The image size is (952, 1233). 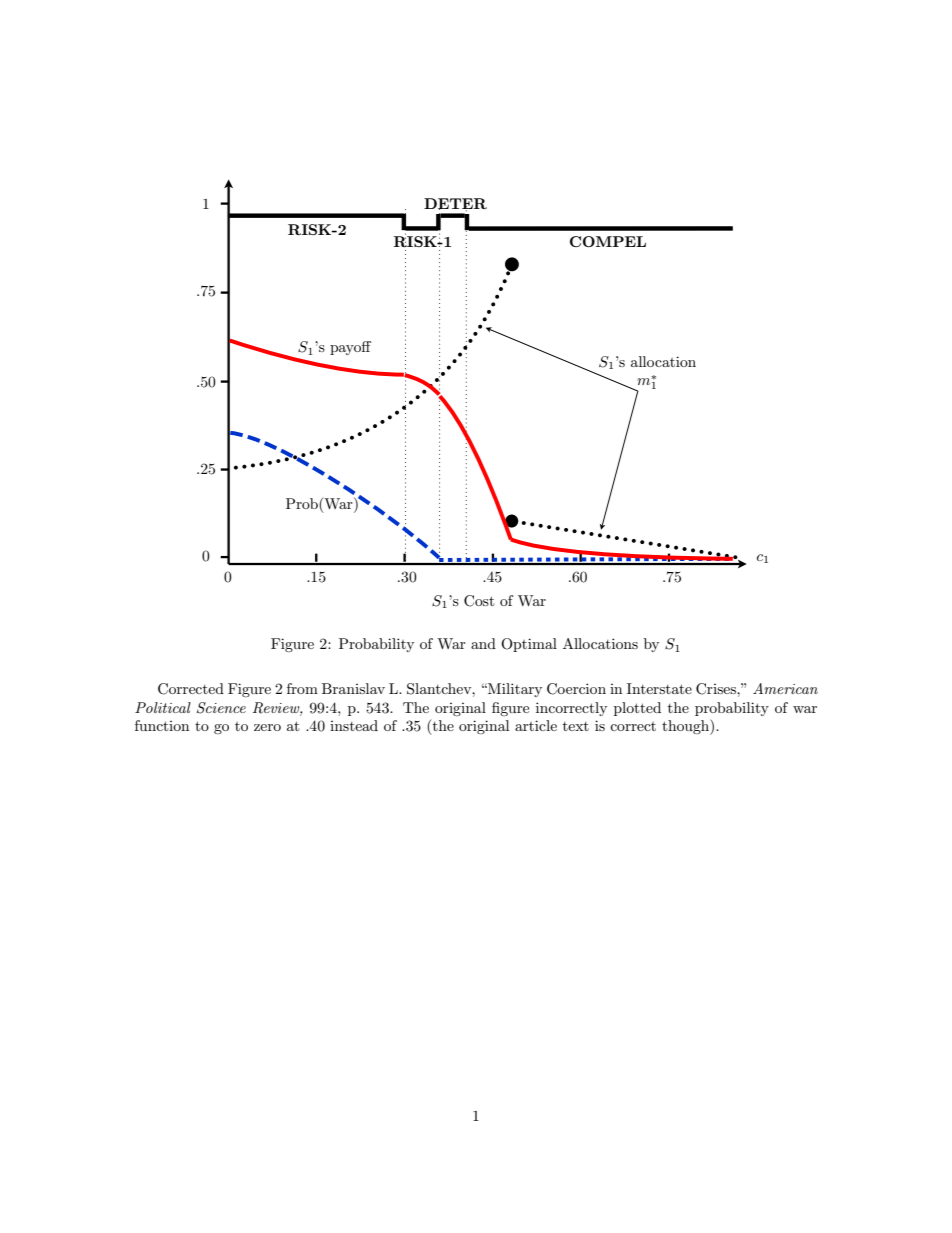 I want to click on article, so click(x=536, y=725).
